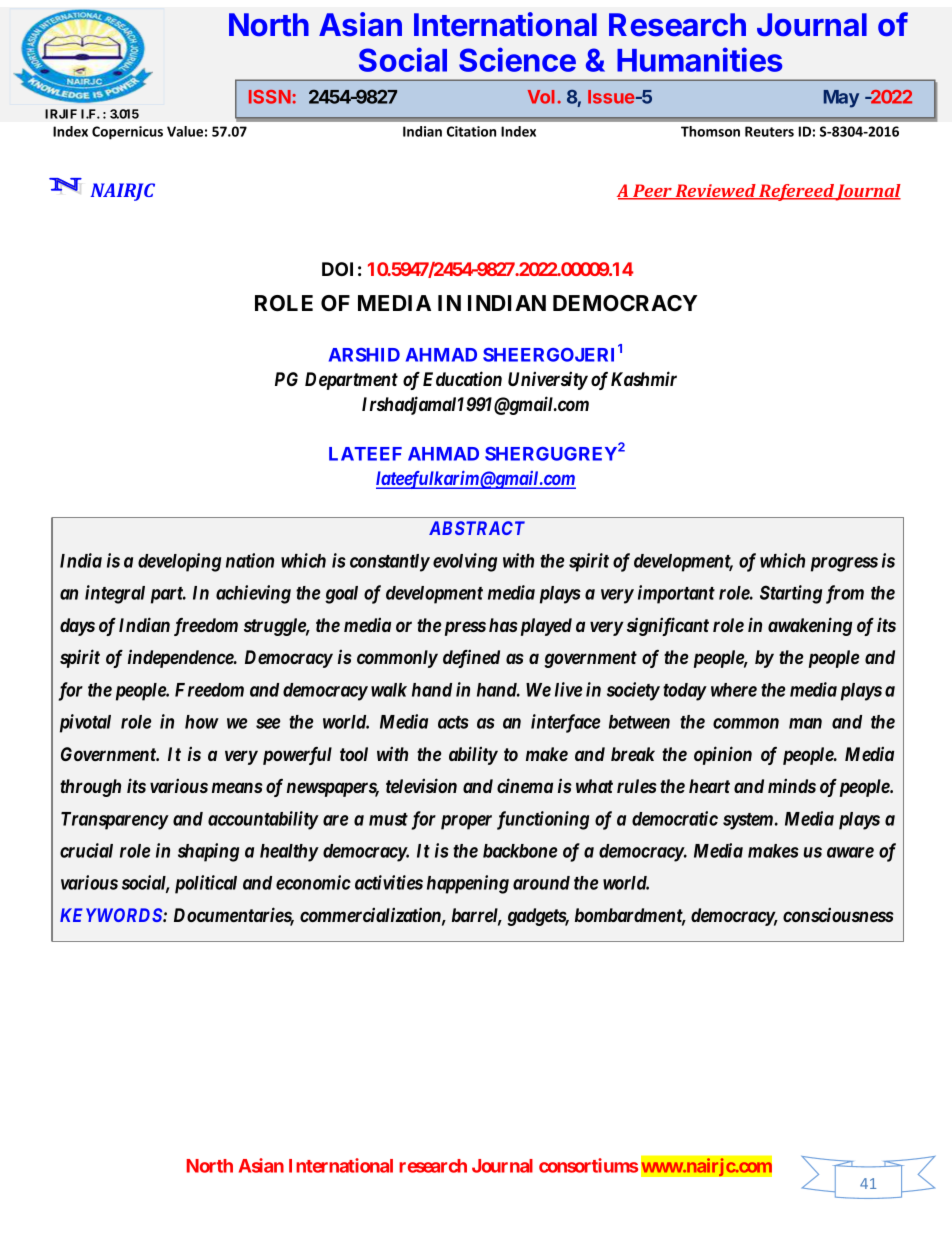 The width and height of the image is (952, 1233). I want to click on Copernicus, so click(127, 133).
